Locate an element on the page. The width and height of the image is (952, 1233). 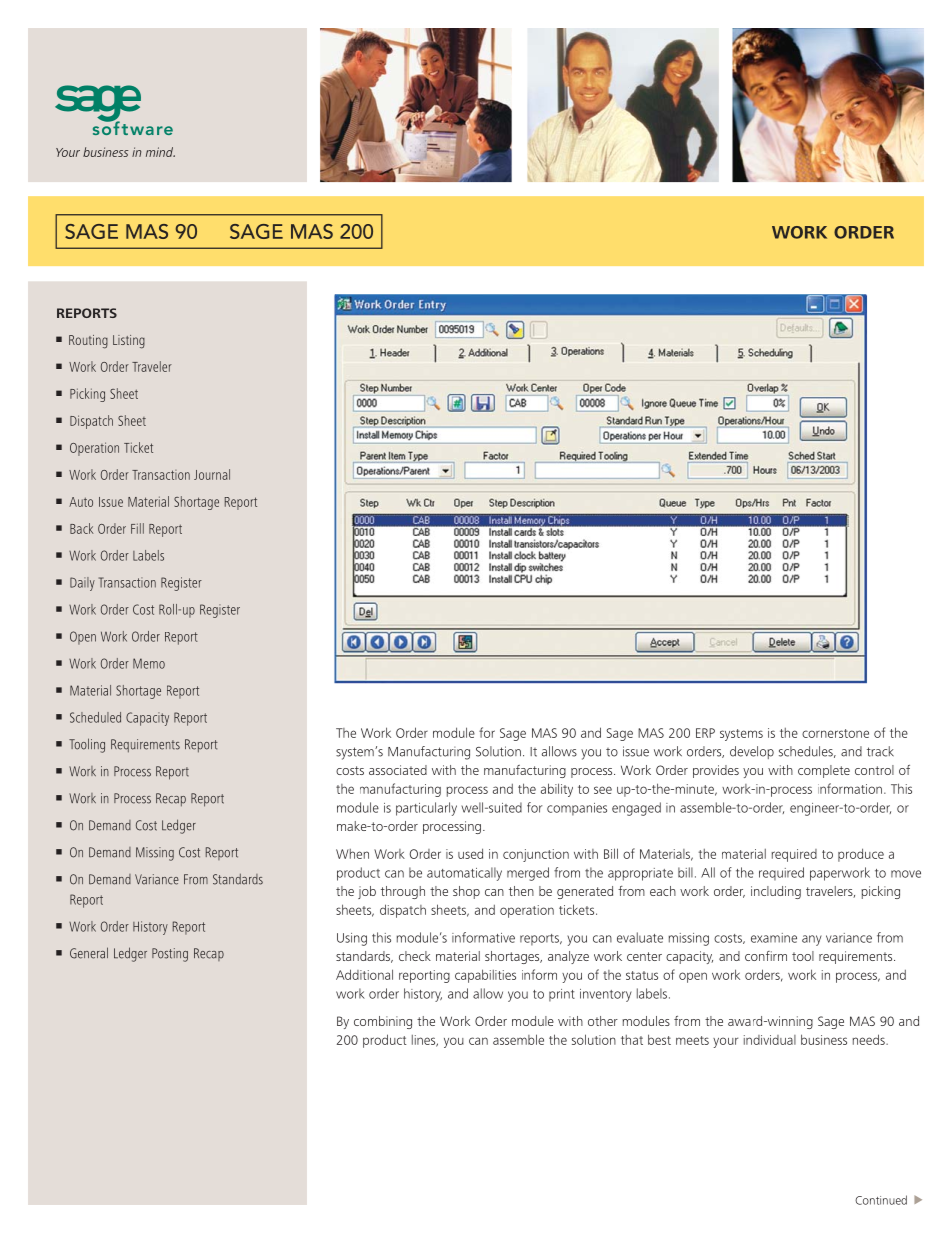
Listing is located at coordinates (129, 342).
